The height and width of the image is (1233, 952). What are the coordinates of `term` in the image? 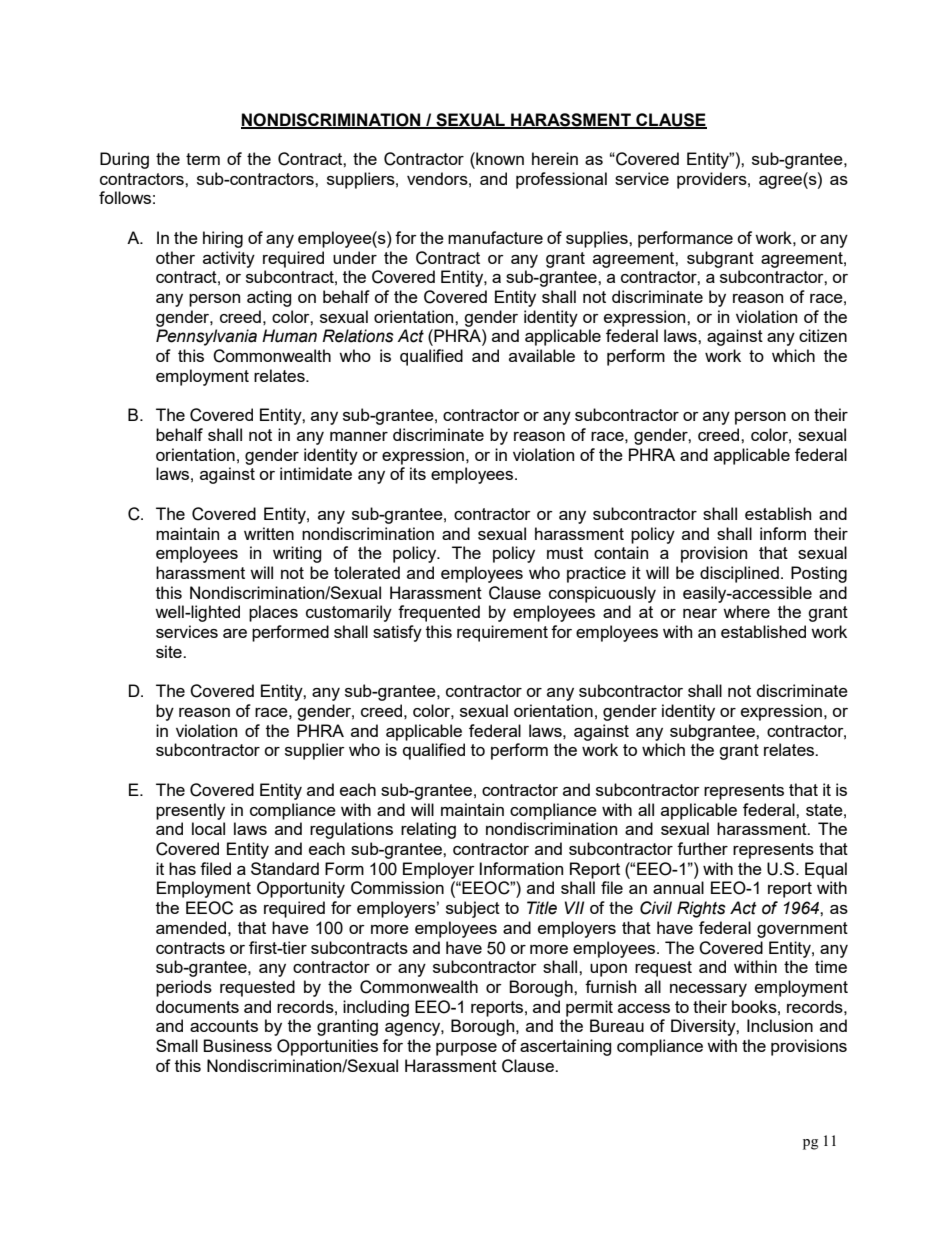 It's located at (203, 159).
